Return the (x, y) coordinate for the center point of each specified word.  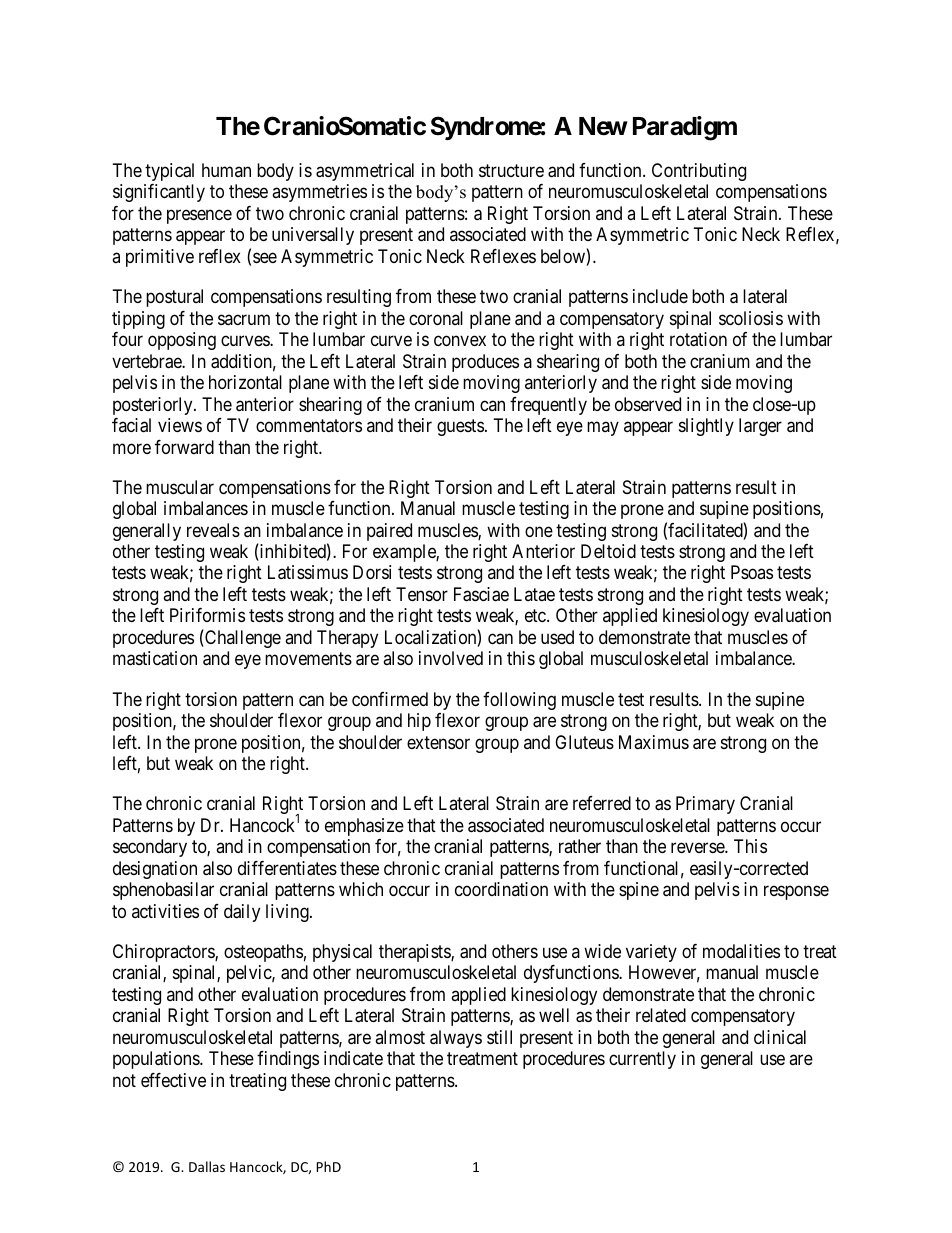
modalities (741, 951)
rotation (698, 339)
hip (419, 722)
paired (389, 532)
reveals (213, 530)
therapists (415, 953)
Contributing (699, 172)
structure (511, 170)
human (226, 170)
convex (460, 341)
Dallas (207, 1166)
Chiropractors (164, 953)
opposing (182, 341)
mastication (155, 658)
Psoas (752, 572)
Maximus (654, 742)
